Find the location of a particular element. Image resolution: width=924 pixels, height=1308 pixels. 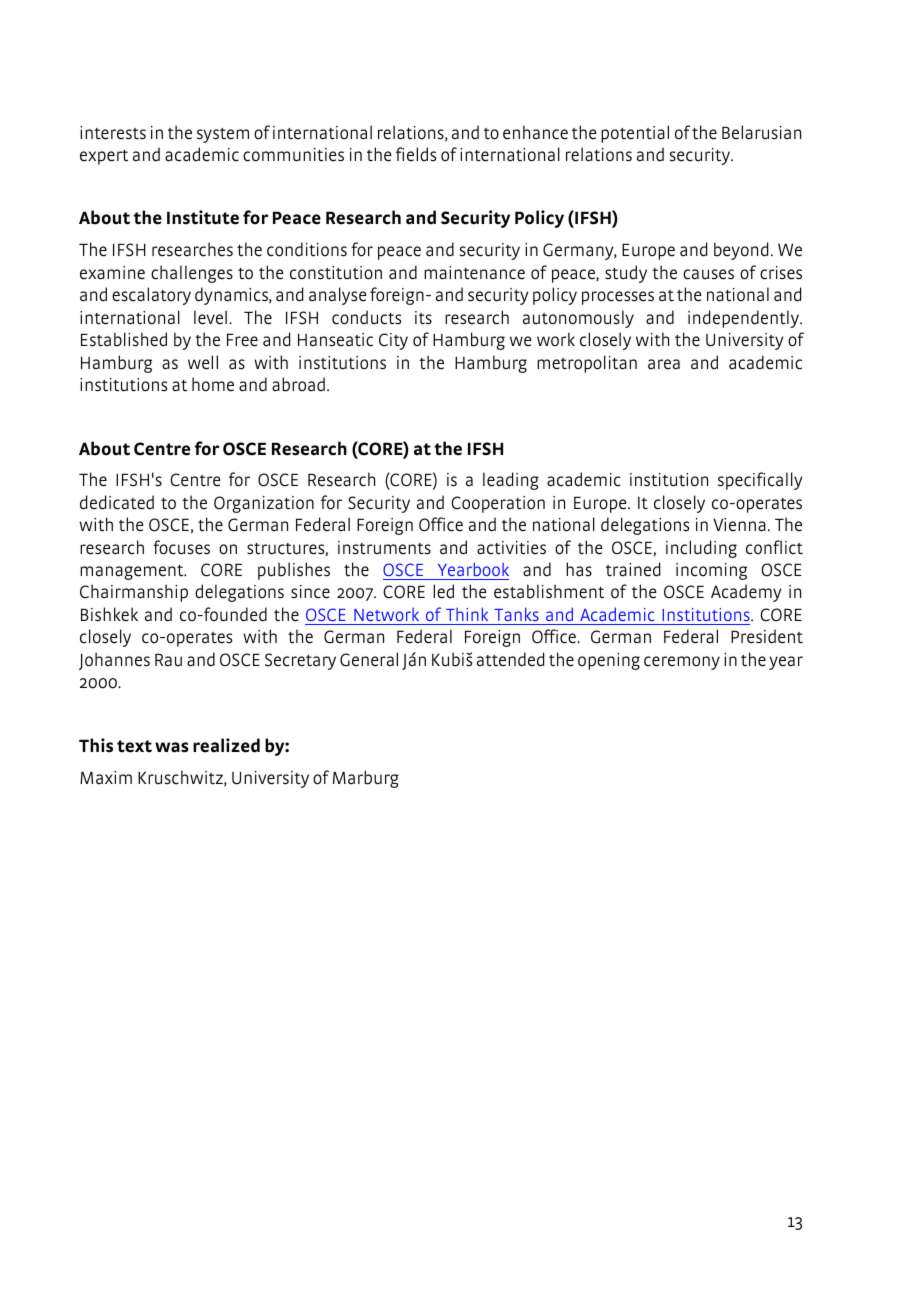

fields is located at coordinates (416, 154).
